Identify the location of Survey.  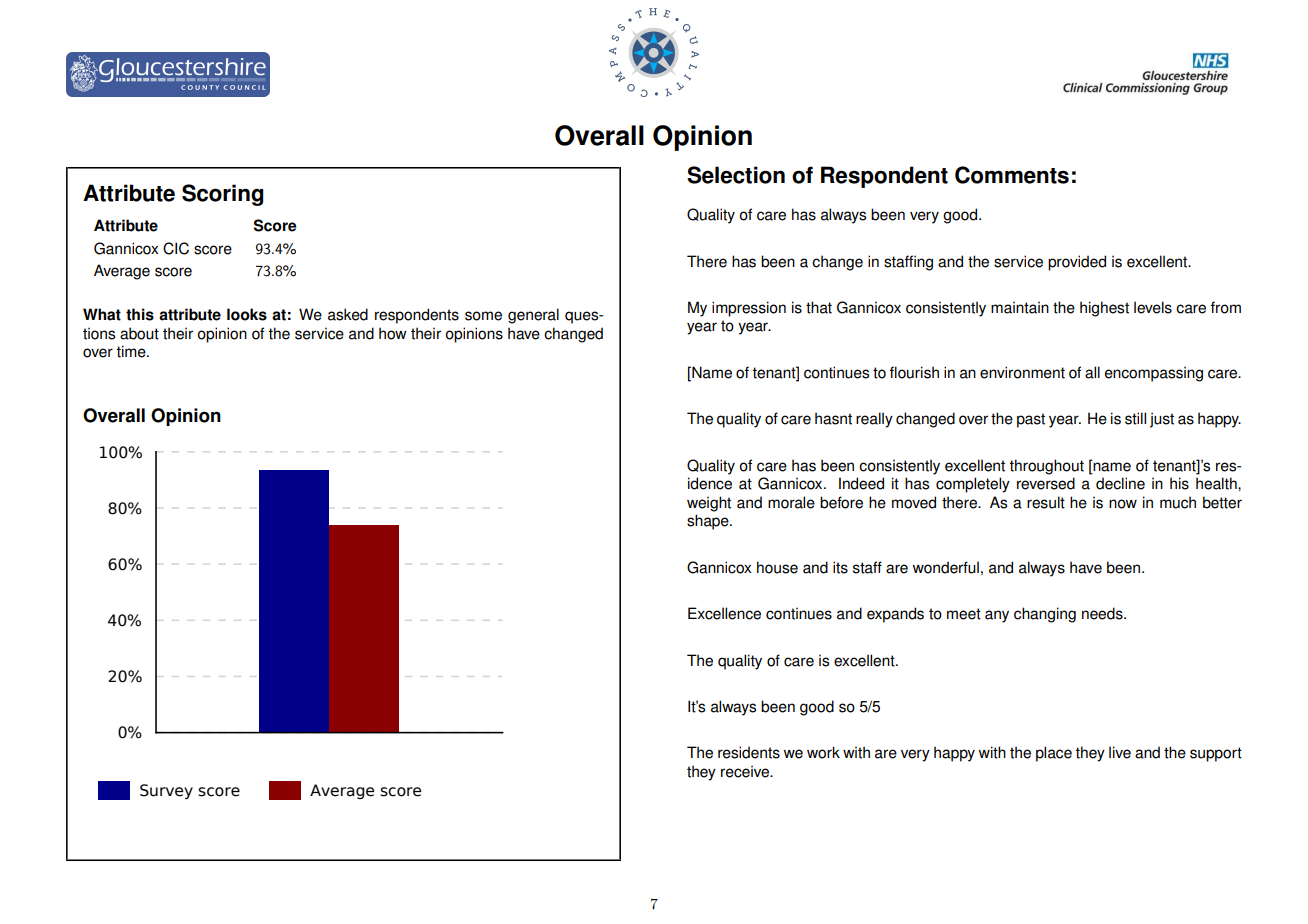
(166, 791).
